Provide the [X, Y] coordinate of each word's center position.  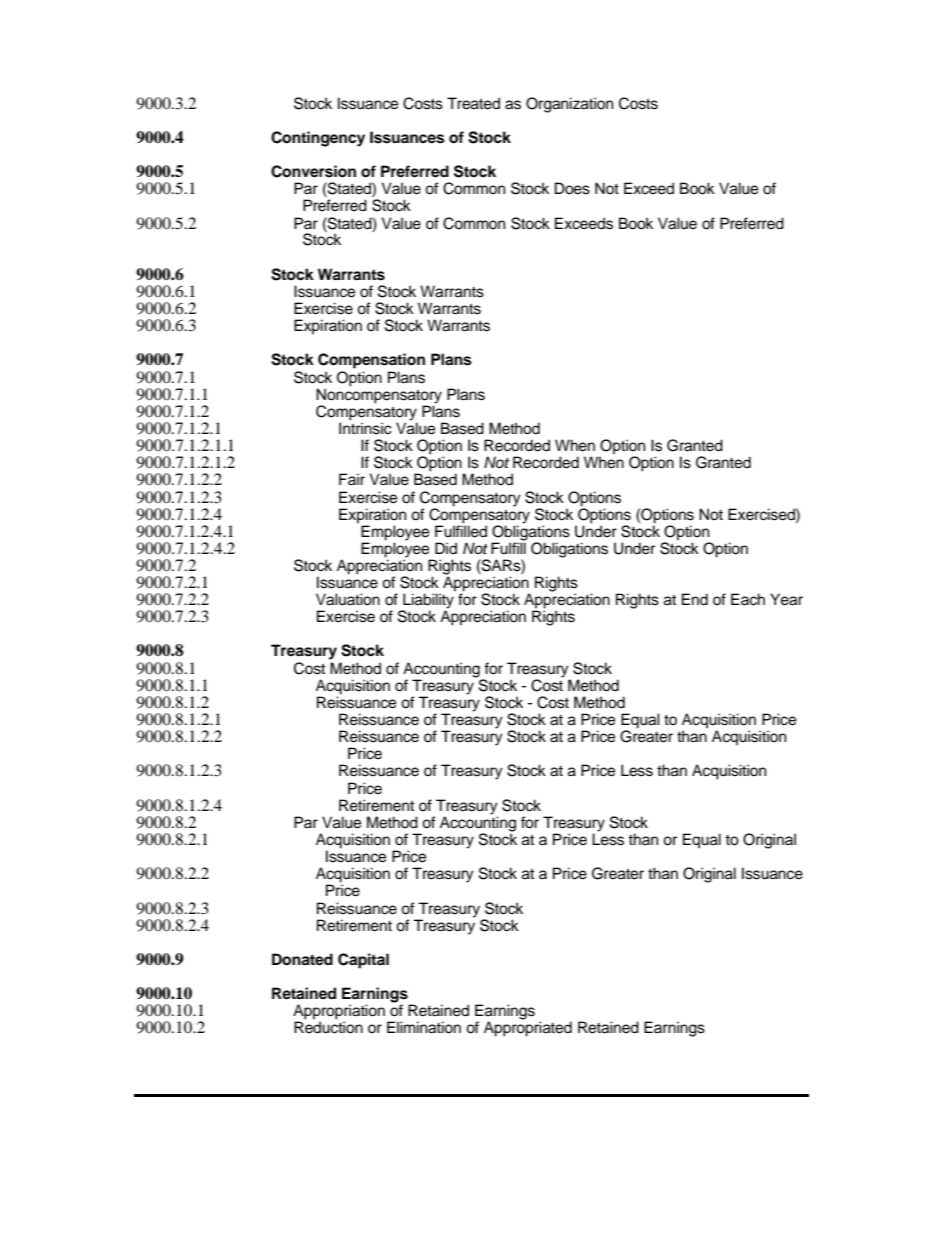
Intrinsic [365, 427]
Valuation [348, 599]
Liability [427, 602]
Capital [363, 961]
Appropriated [528, 1029]
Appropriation [339, 1013]
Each [748, 599]
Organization [569, 105]
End [695, 599]
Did [446, 548]
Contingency [318, 139]
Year [786, 599]
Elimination [424, 1027]
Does [572, 188]
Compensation [371, 361]
